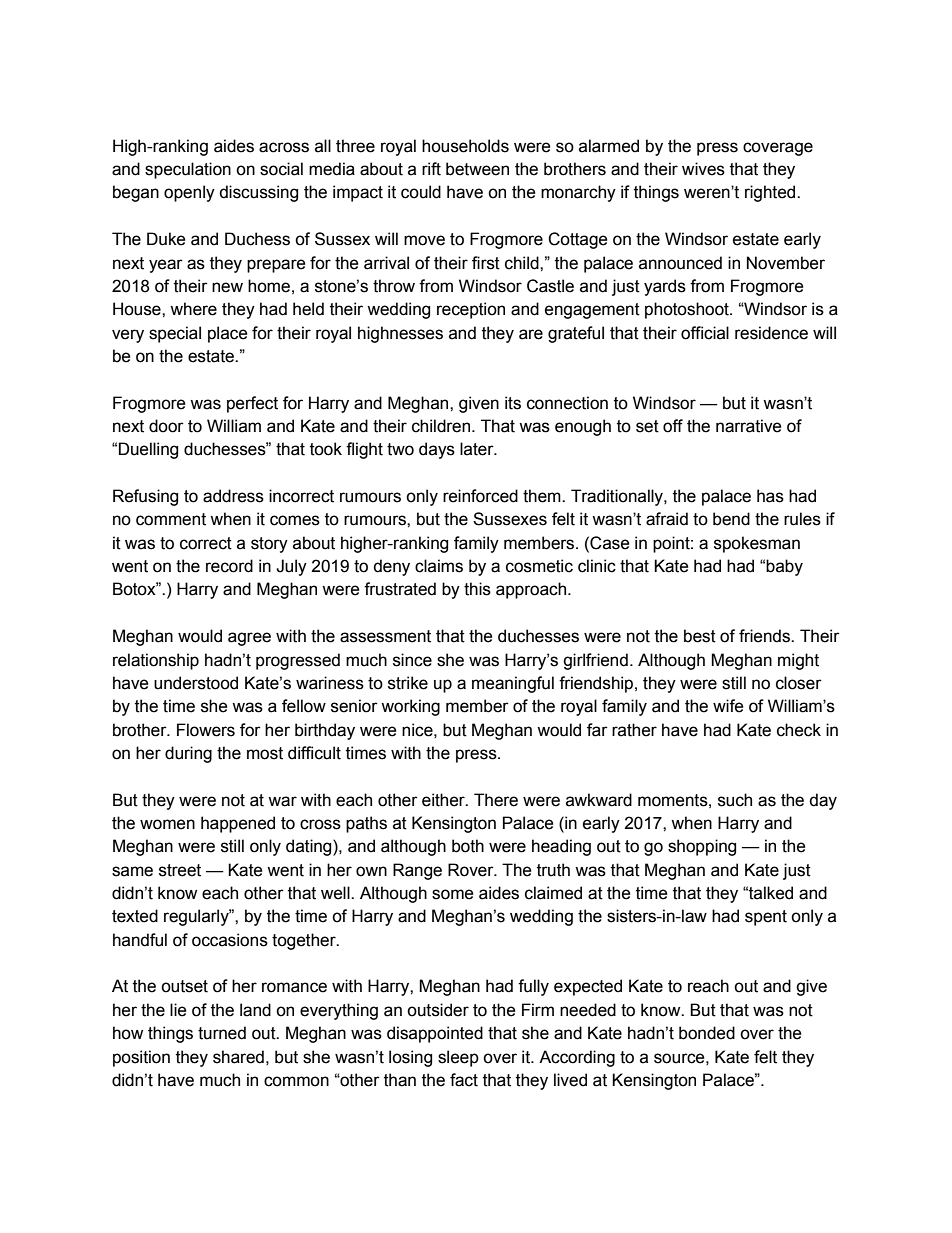 This image has width=952, height=1233. Describe the element at coordinates (702, 847) in the image. I see `shopping` at that location.
